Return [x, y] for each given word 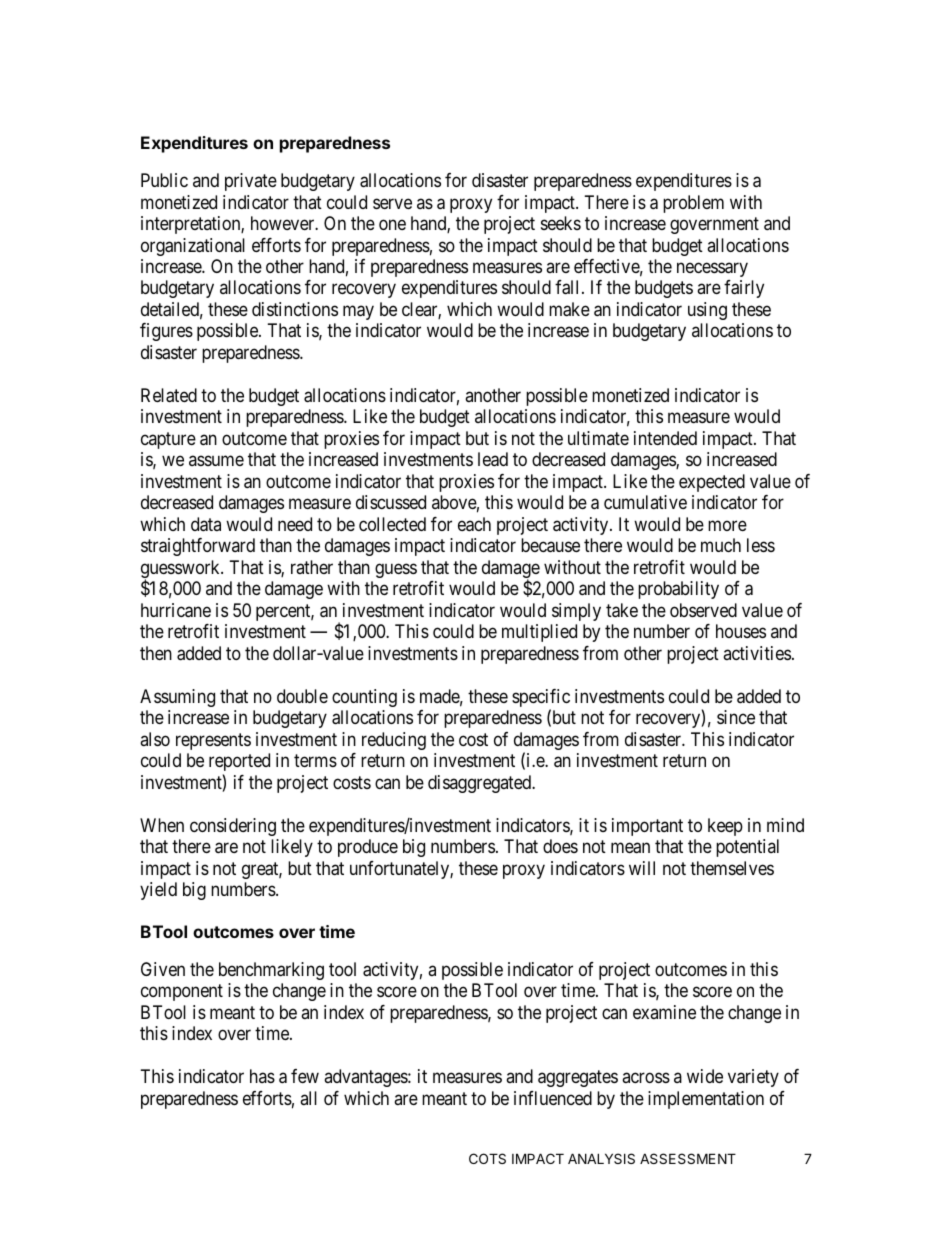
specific [541, 699]
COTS [487, 1158]
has [262, 1076]
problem [693, 204]
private [251, 182]
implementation [706, 1100]
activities [757, 653]
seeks [561, 223]
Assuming [177, 698]
